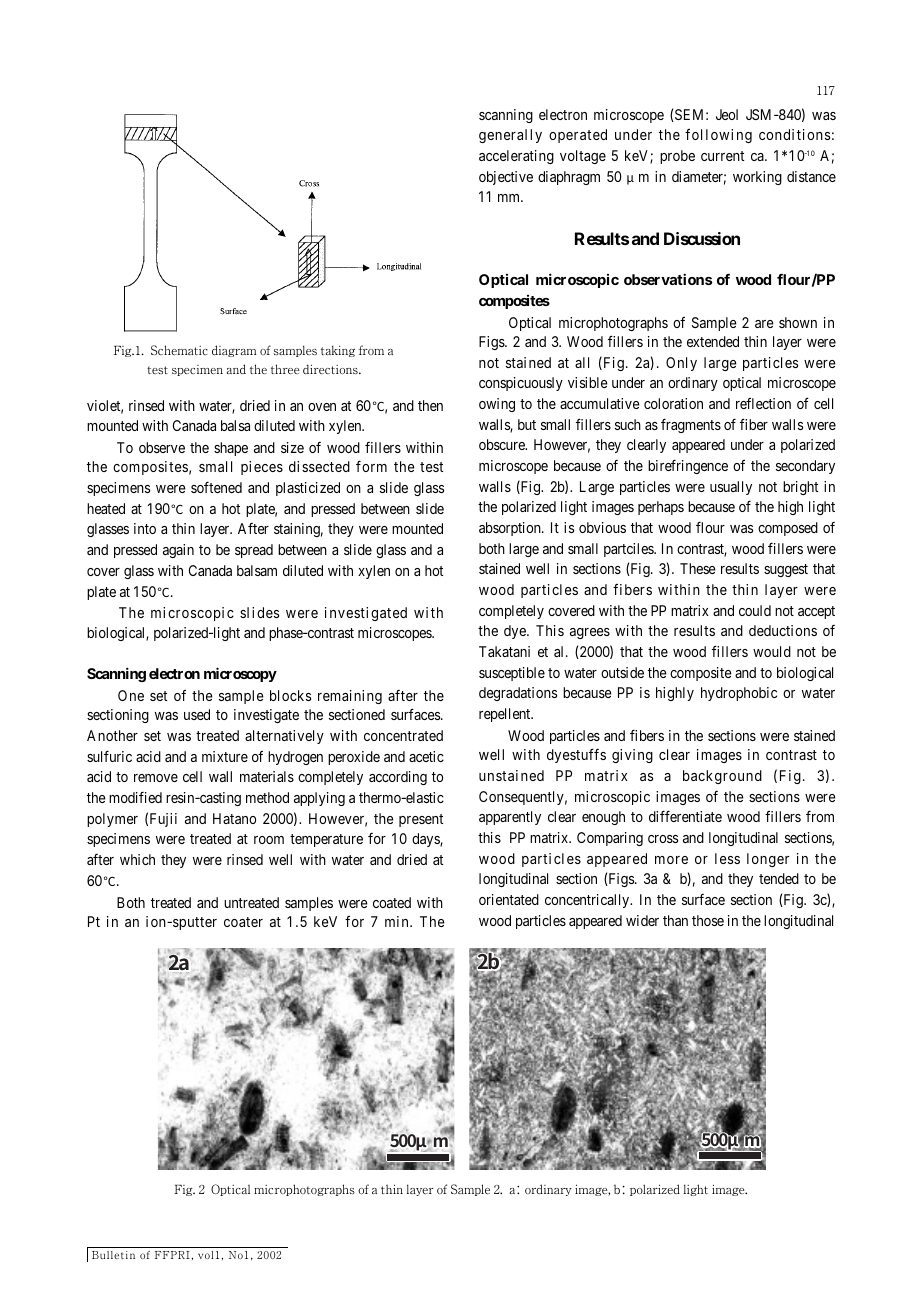  I want to click on Schematic, so click(179, 350).
